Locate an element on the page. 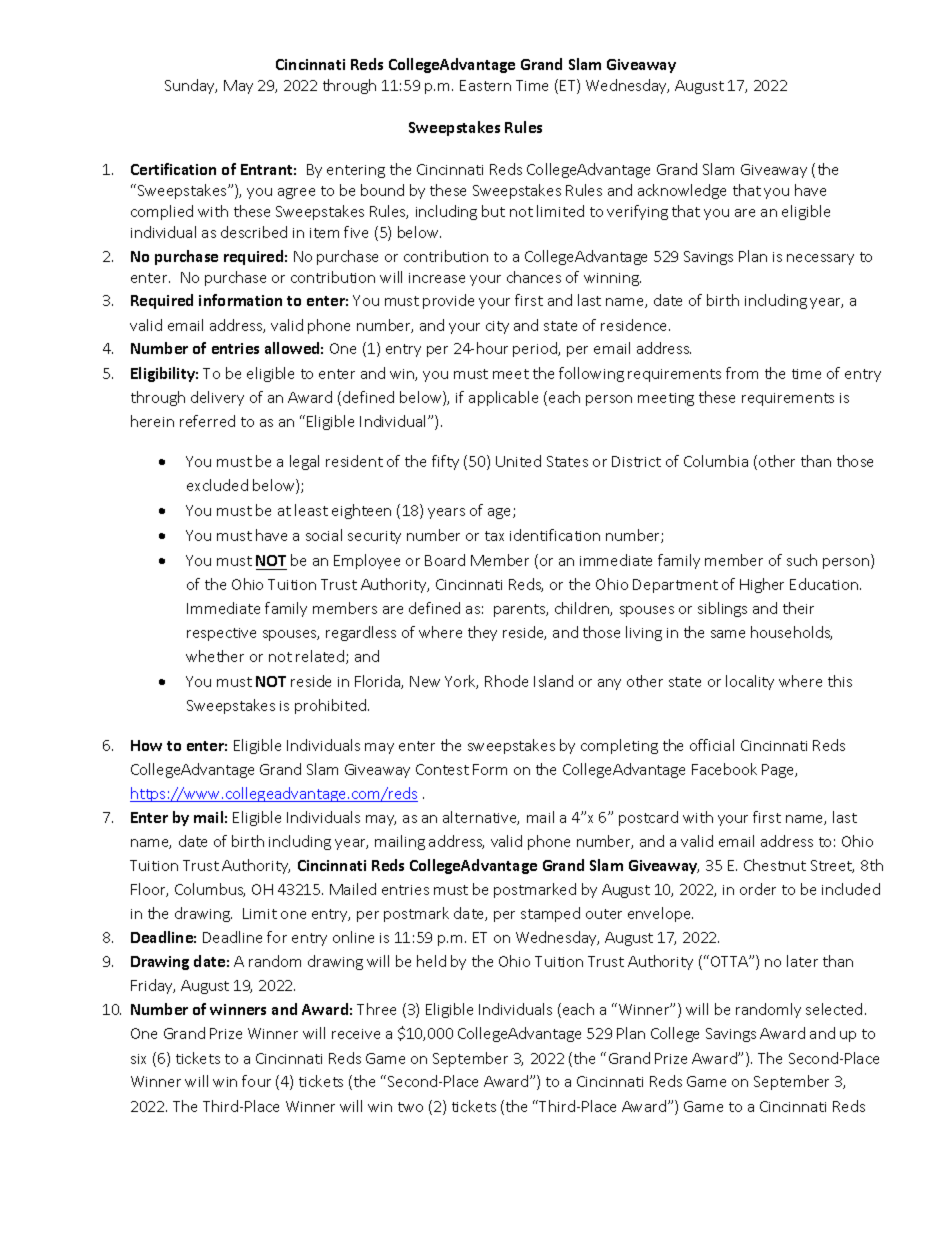 This image has height=1233, width=952. Certification is located at coordinates (173, 169).
